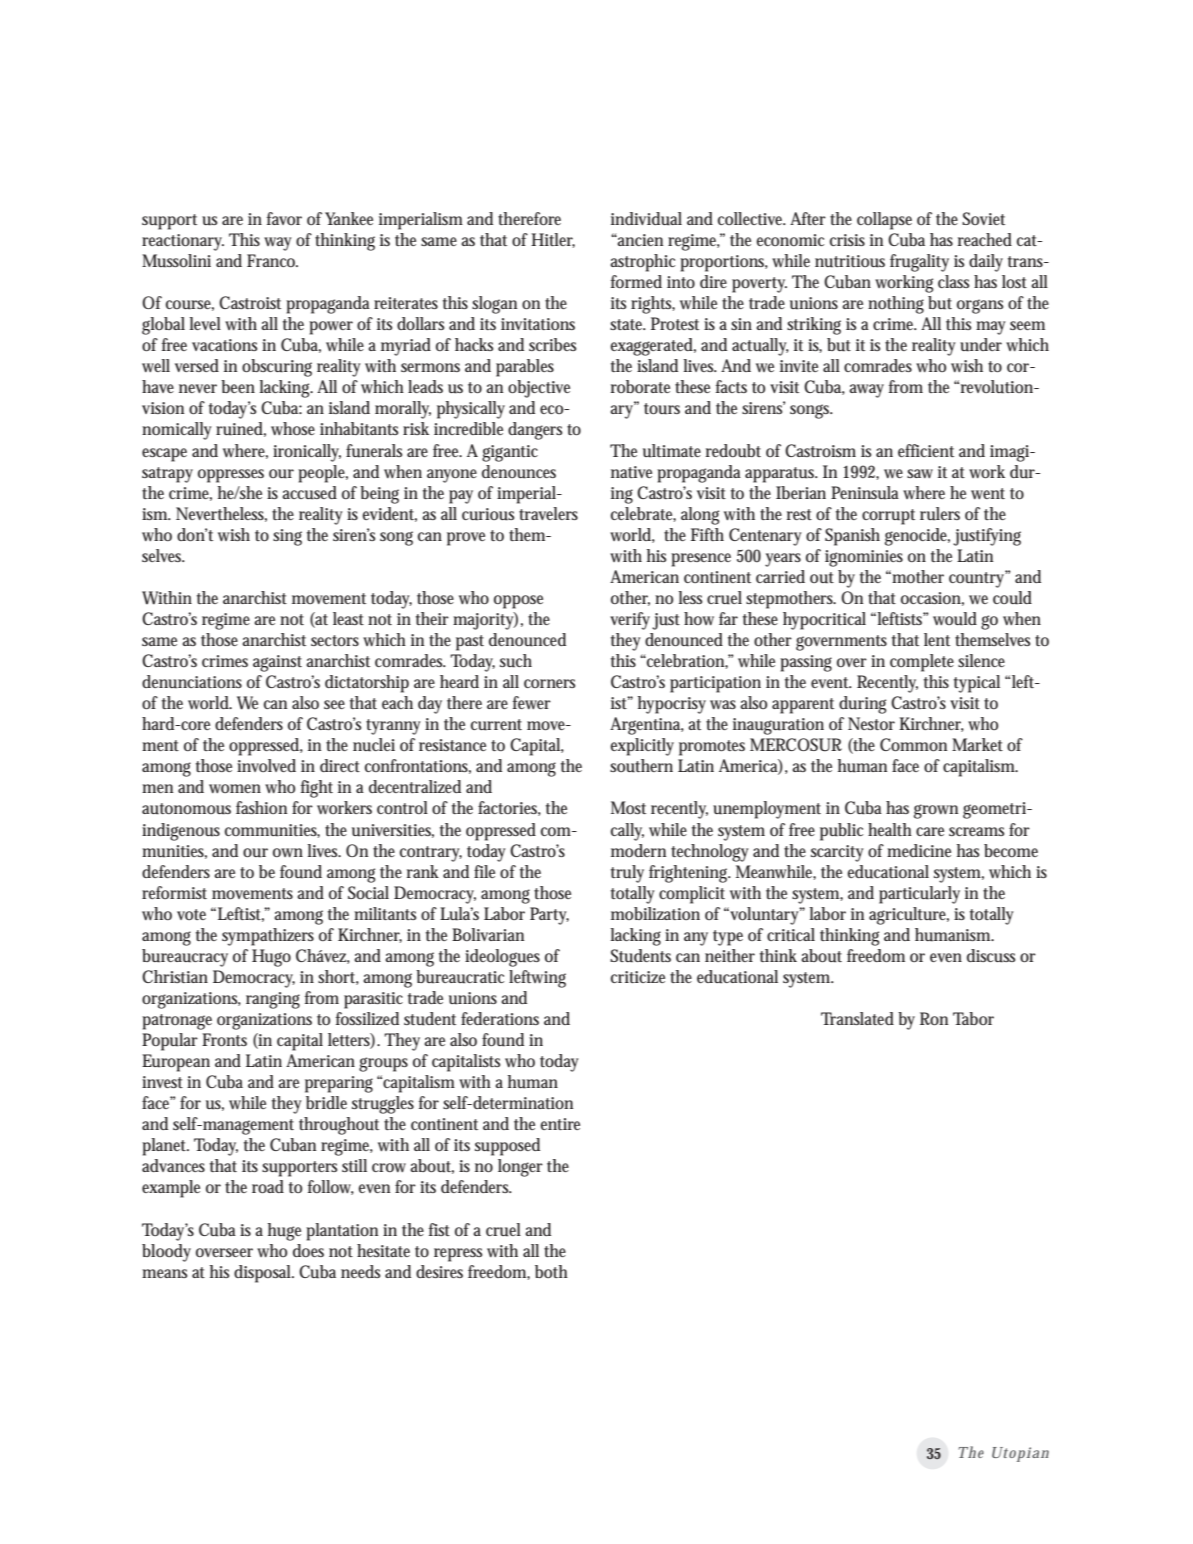 This document has width=1193, height=1544. What do you see at coordinates (890, 829) in the document?
I see `health` at bounding box center [890, 829].
